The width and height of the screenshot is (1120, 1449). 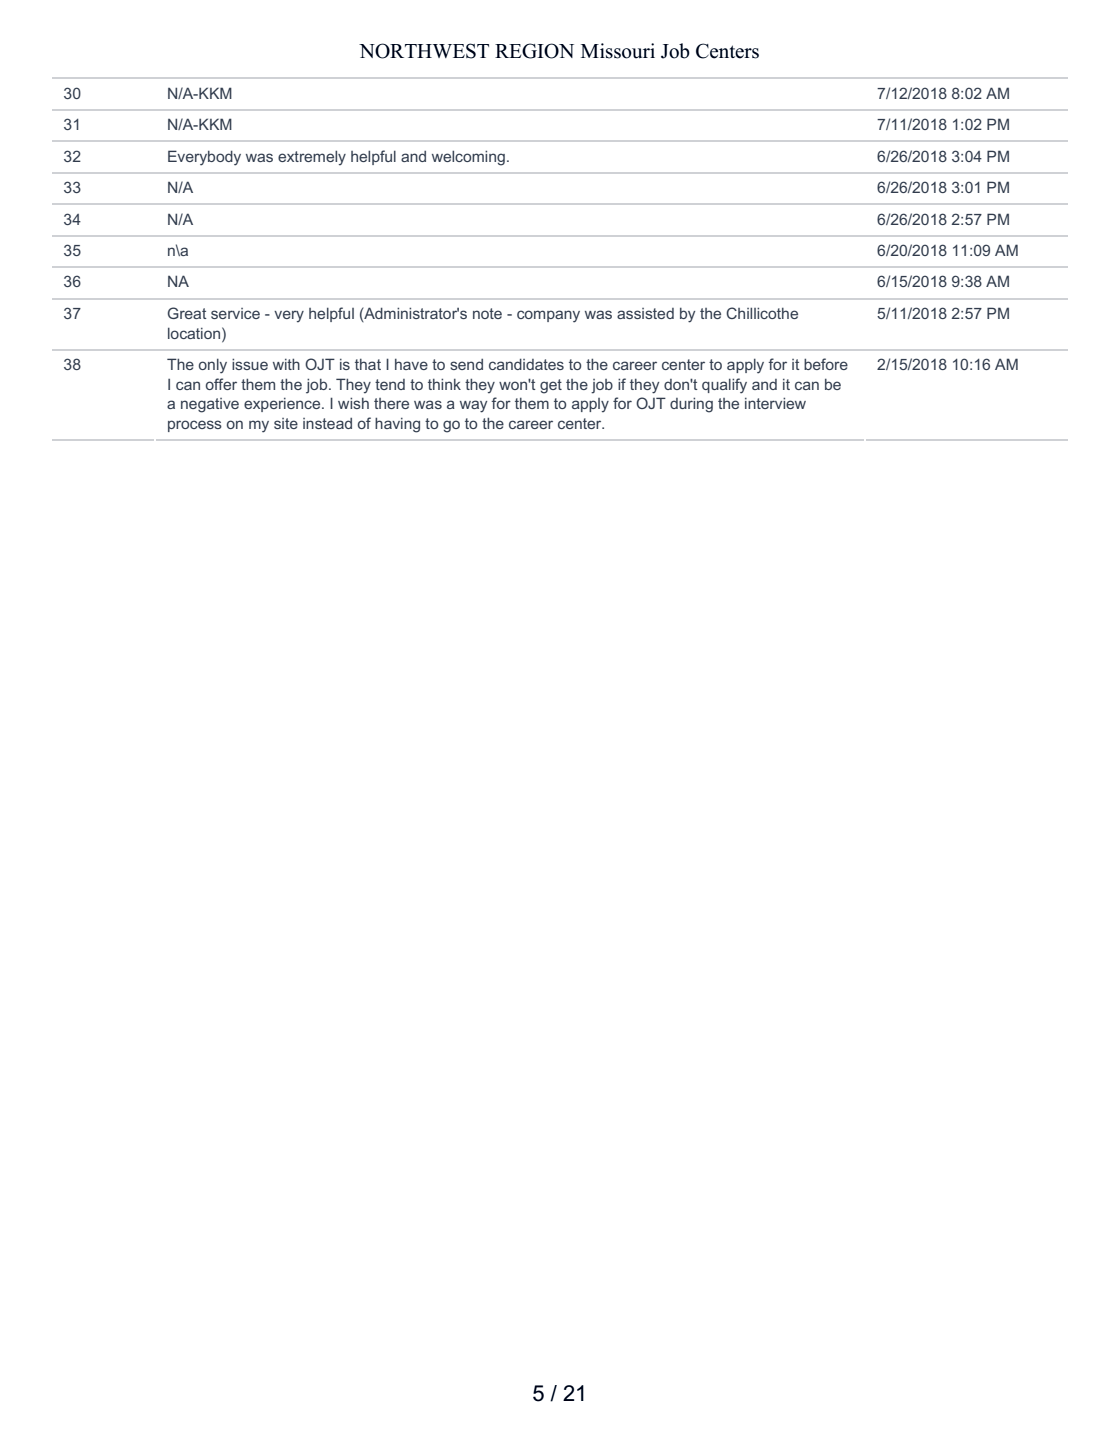 What do you see at coordinates (424, 51) in the screenshot?
I see `NORTHWEST` at bounding box center [424, 51].
